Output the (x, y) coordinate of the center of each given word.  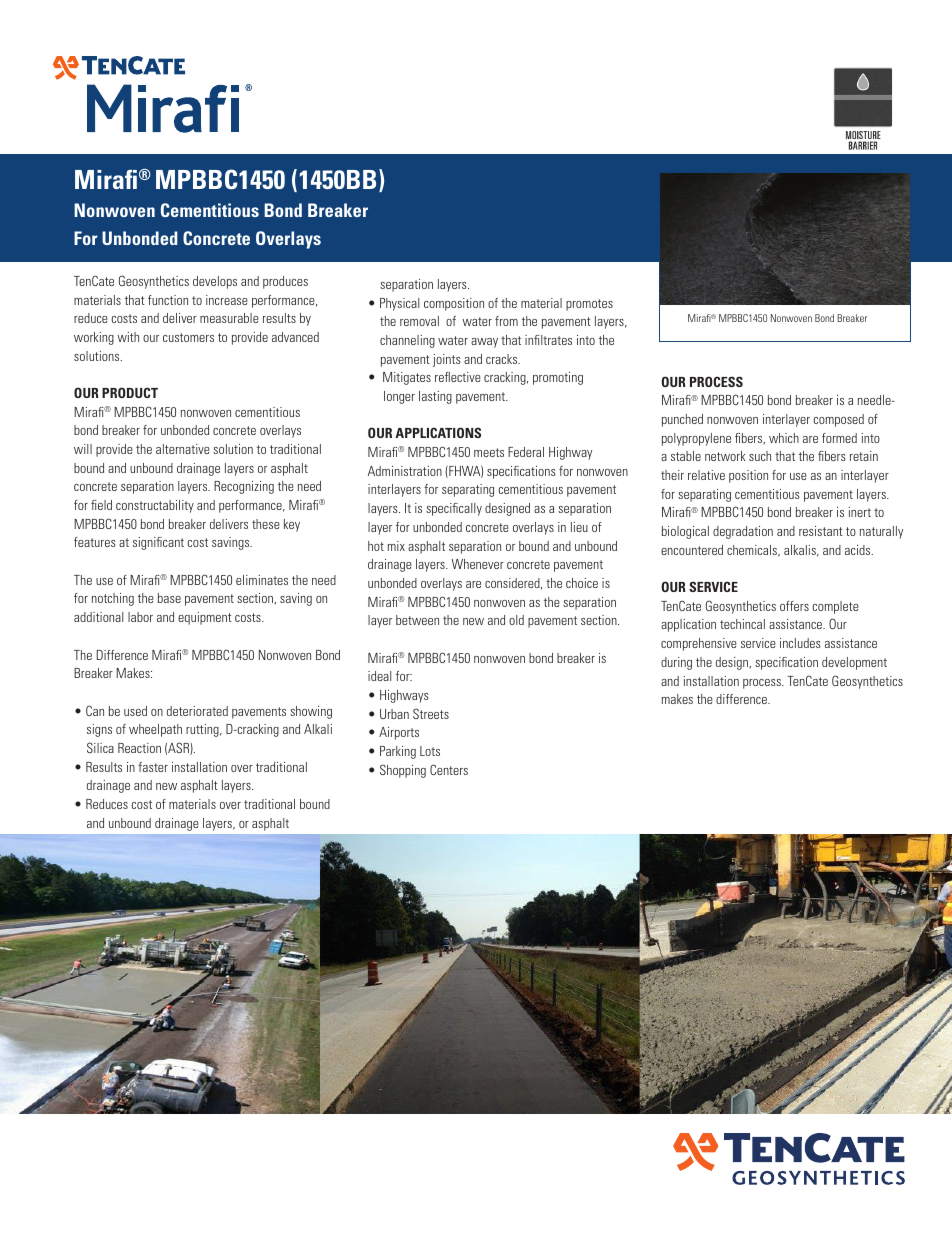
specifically (454, 509)
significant (158, 543)
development (854, 663)
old (516, 620)
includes (800, 643)
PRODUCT (130, 392)
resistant (821, 531)
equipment (205, 618)
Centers (449, 769)
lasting (435, 397)
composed (839, 420)
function (168, 300)
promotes (589, 305)
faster (153, 767)
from (506, 321)
